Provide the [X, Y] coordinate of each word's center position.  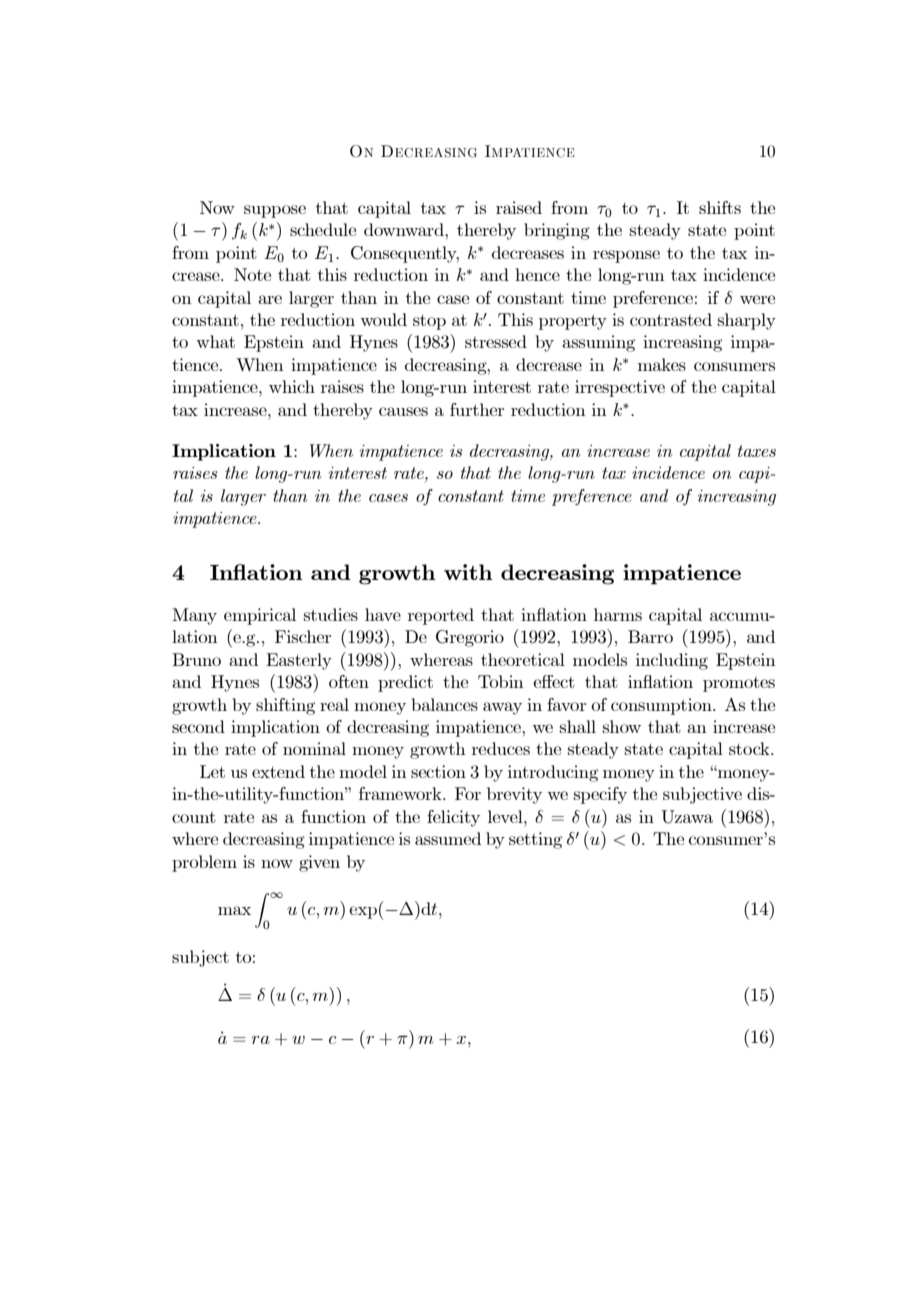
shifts [720, 207]
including [672, 661]
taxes [757, 451]
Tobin [500, 681]
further [477, 409]
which [292, 386]
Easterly [299, 661]
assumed [448, 838]
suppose [275, 211]
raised [519, 207]
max [234, 910]
